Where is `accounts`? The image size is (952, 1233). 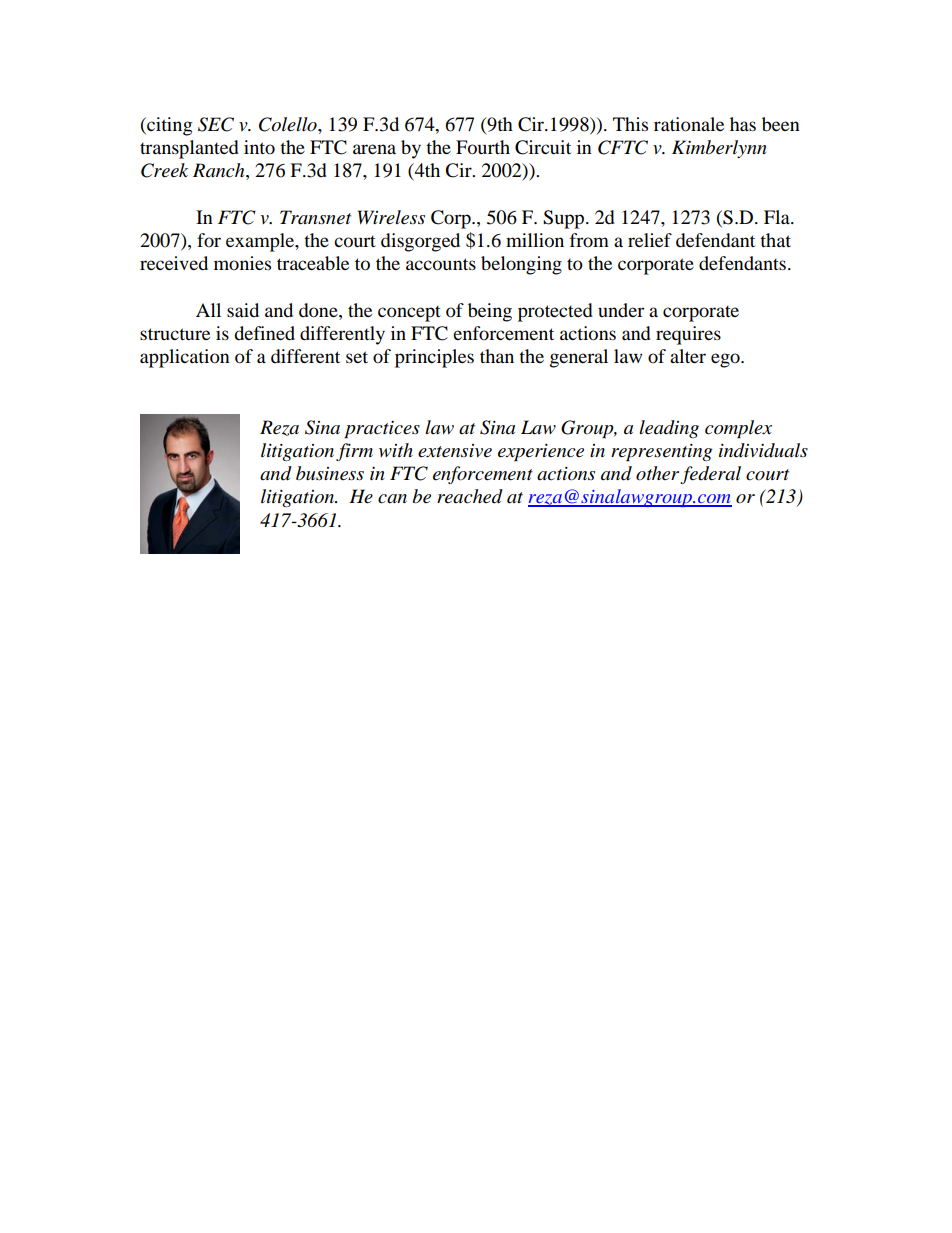 accounts is located at coordinates (441, 264).
